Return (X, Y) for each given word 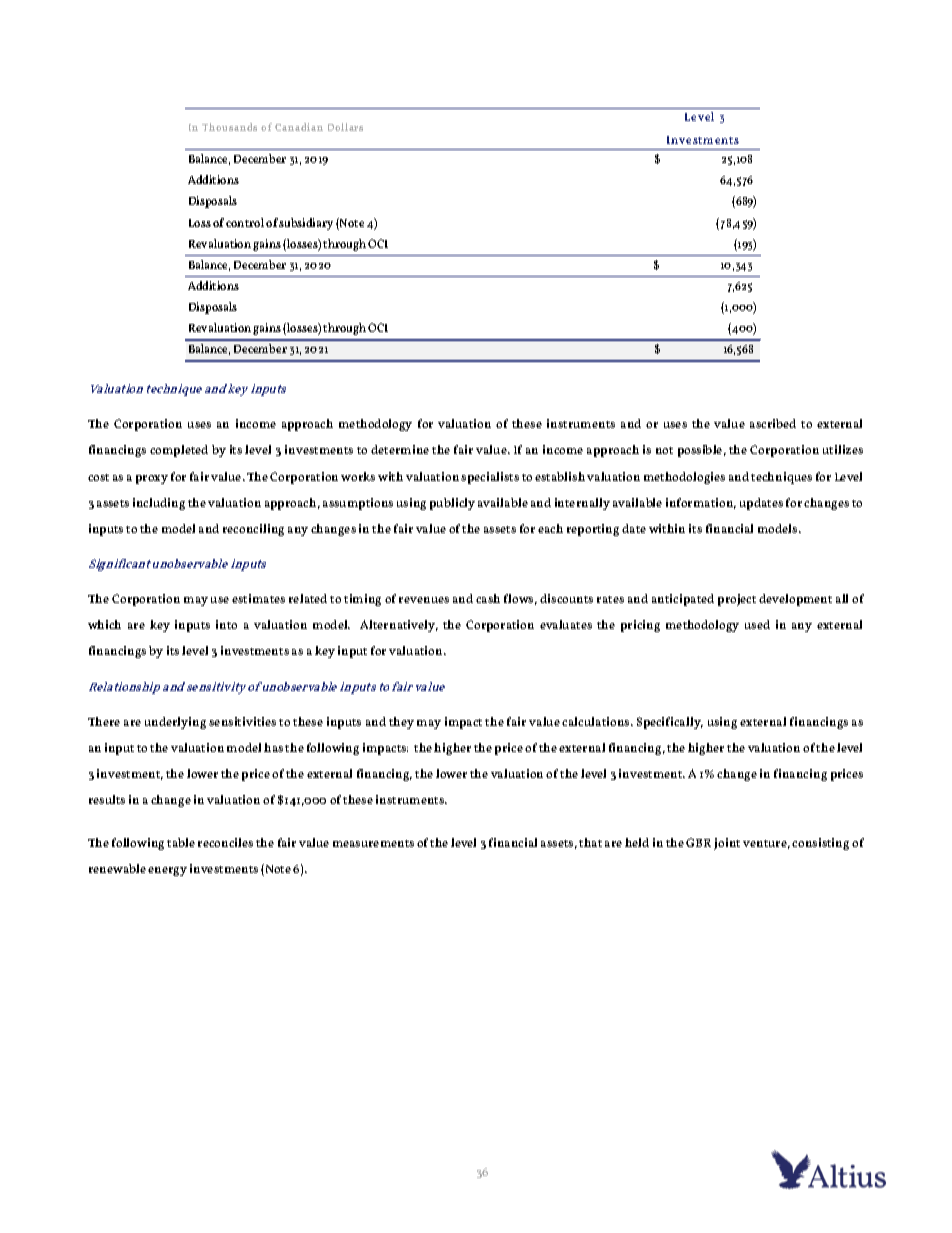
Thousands (229, 127)
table (181, 842)
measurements (373, 843)
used (757, 624)
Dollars (345, 127)
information (701, 503)
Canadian (299, 127)
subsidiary (306, 224)
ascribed (773, 423)
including (159, 504)
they (401, 723)
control (245, 222)
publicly (452, 504)
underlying (175, 723)
